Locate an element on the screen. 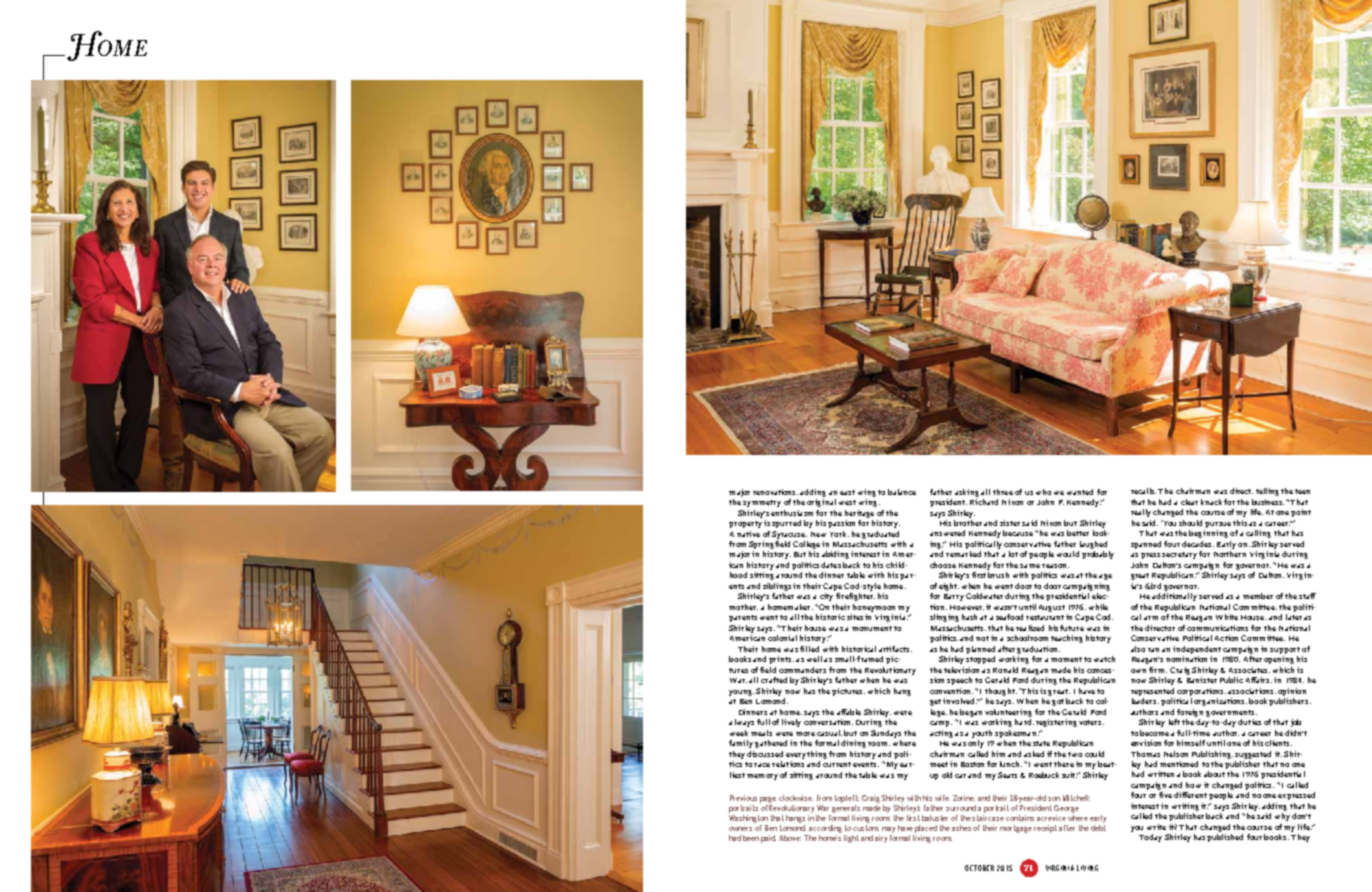  three is located at coordinates (1003, 492).
